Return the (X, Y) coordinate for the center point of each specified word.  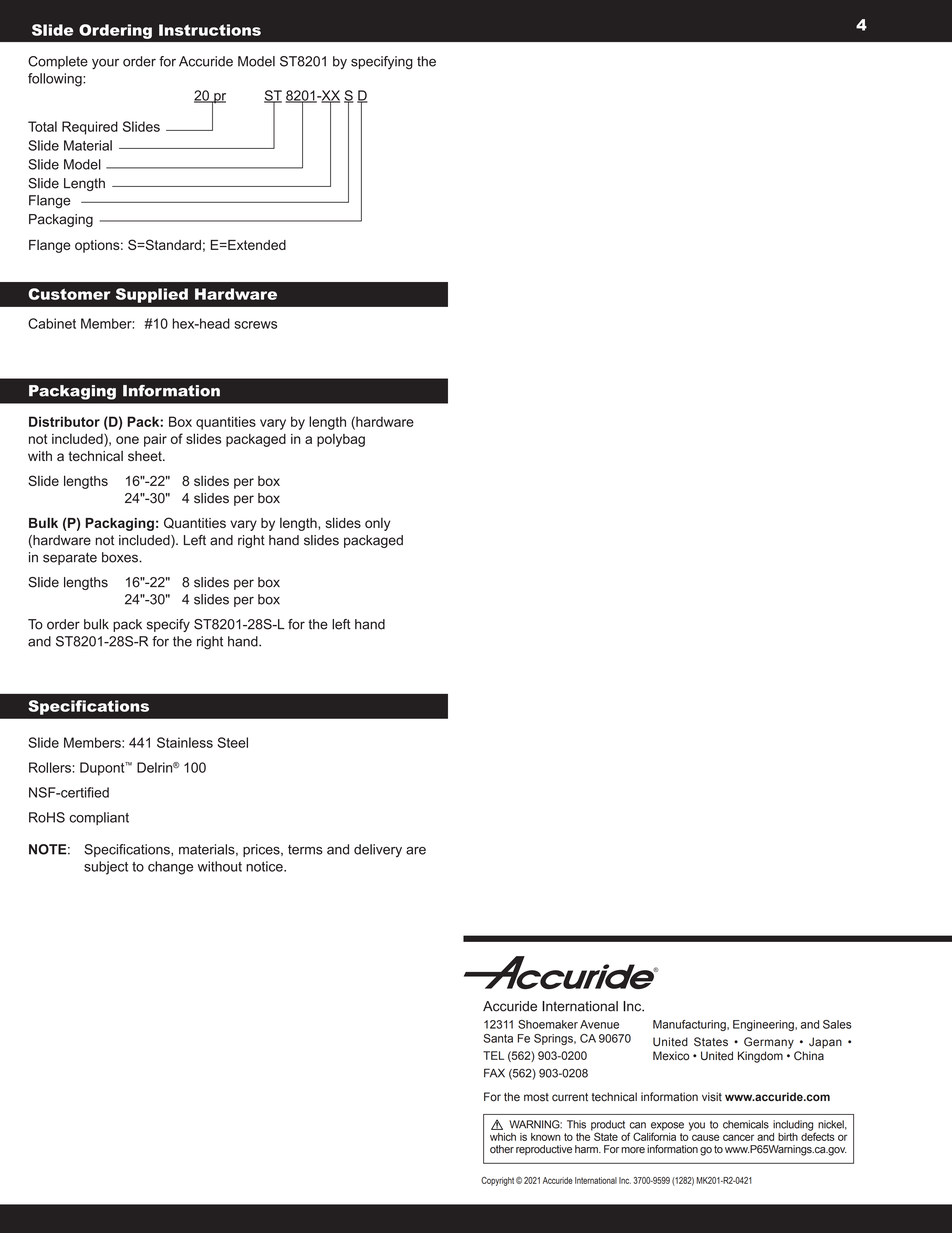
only (377, 524)
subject (106, 868)
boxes (121, 557)
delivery (378, 850)
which (503, 1137)
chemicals (746, 1124)
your (105, 64)
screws (255, 325)
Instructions (210, 30)
